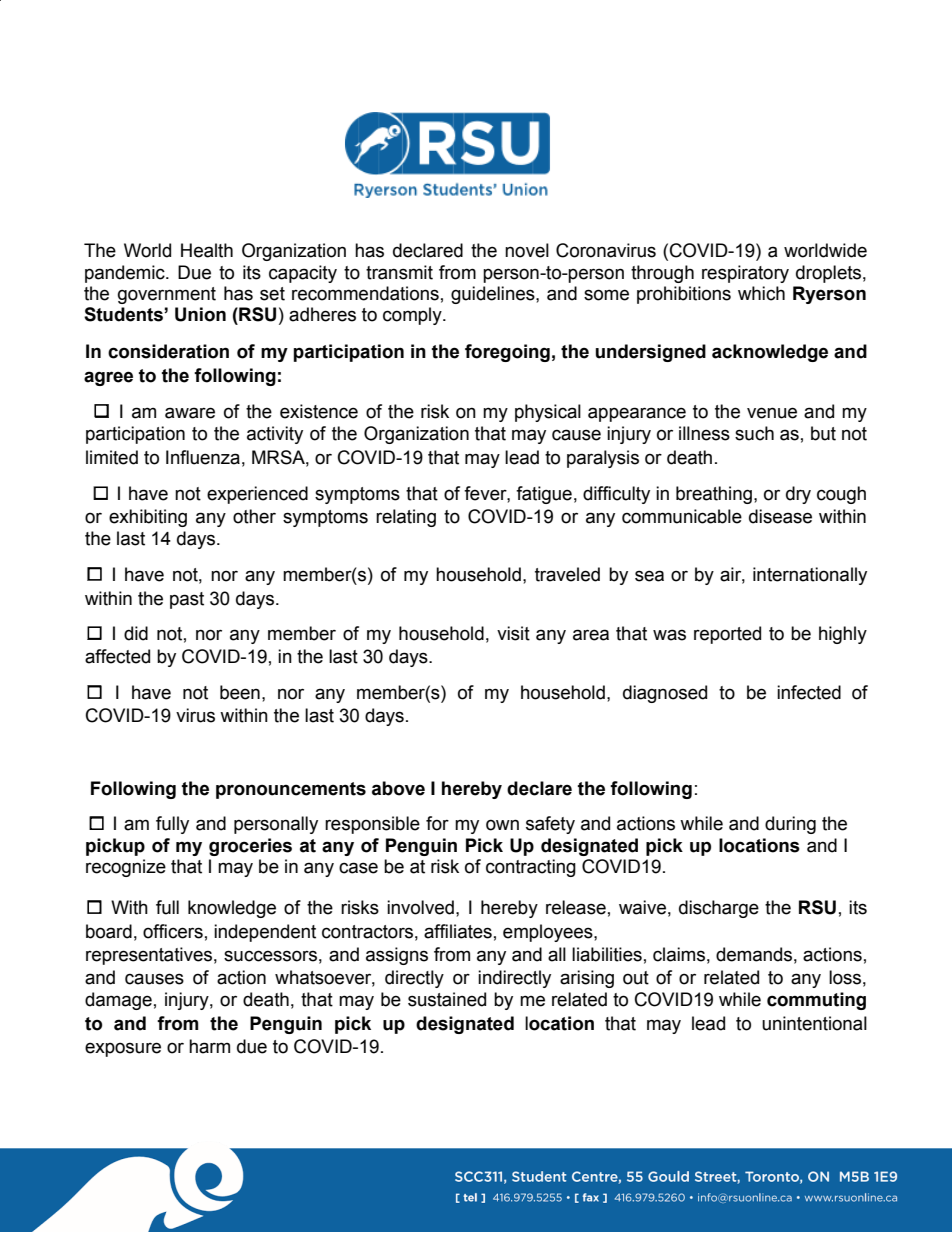 This page has height=1233, width=952. I want to click on harm, so click(209, 1046).
